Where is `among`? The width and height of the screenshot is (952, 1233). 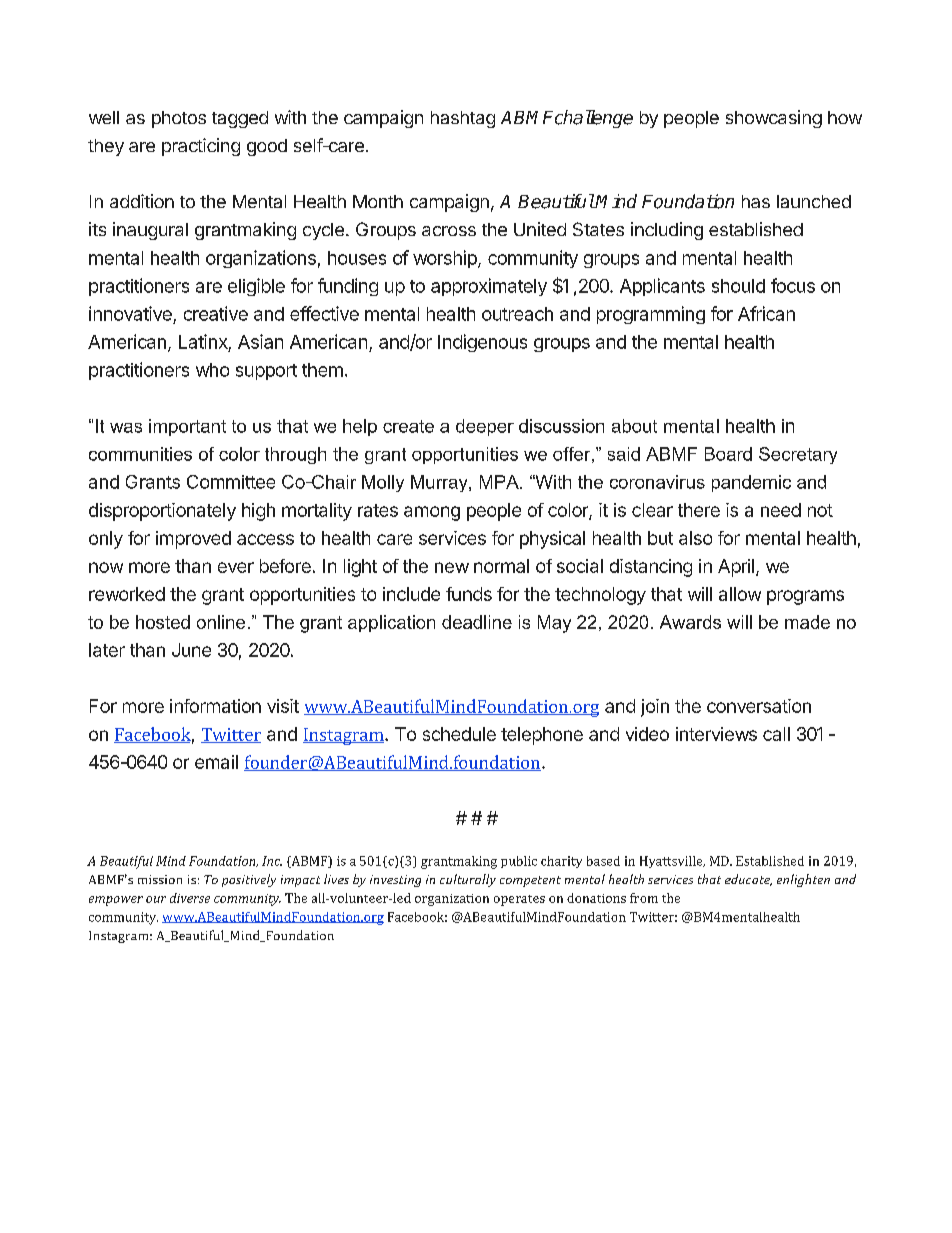 among is located at coordinates (432, 513).
